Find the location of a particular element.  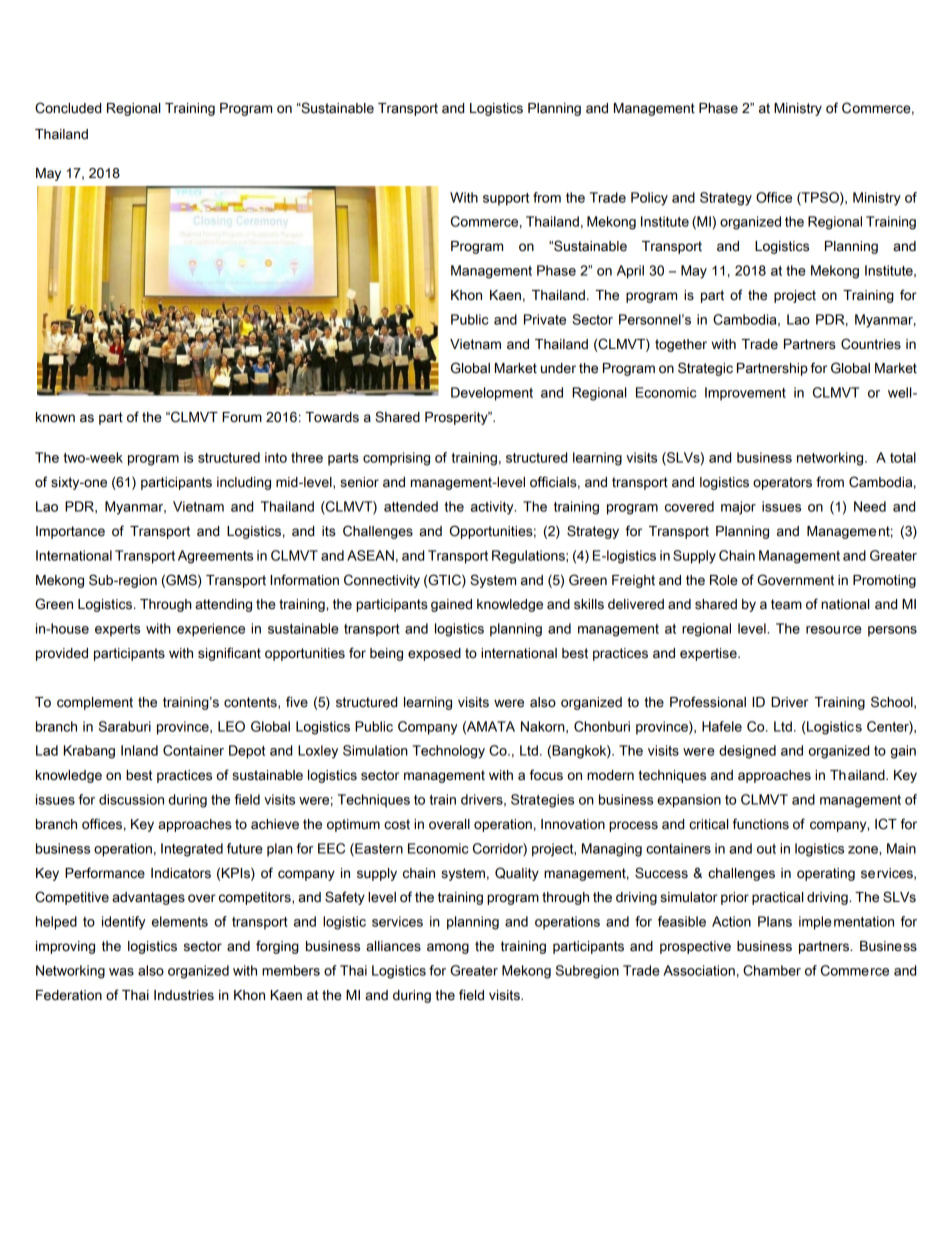

Countries is located at coordinates (871, 344).
